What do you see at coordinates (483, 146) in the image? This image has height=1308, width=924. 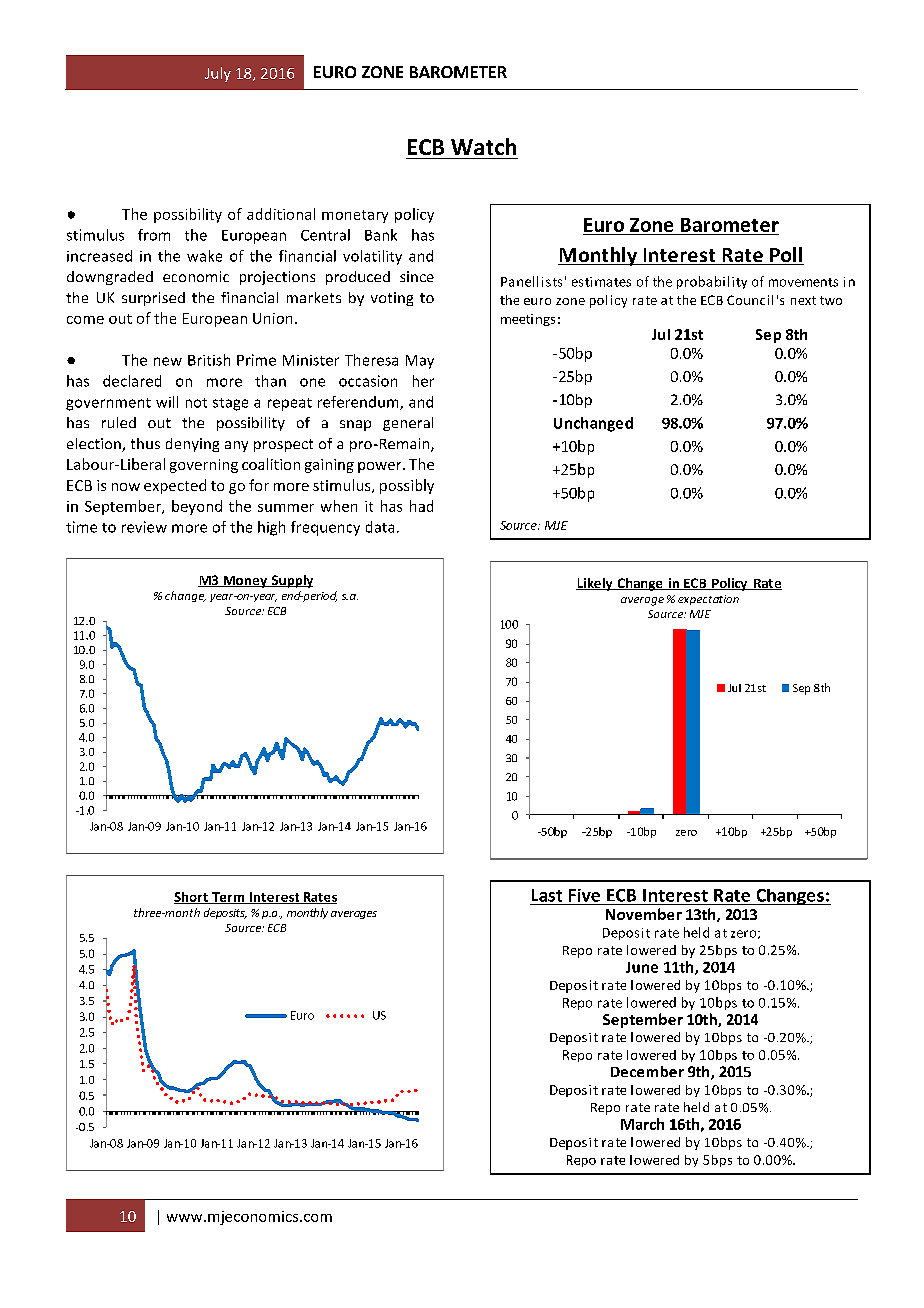 I see `Watch` at bounding box center [483, 146].
